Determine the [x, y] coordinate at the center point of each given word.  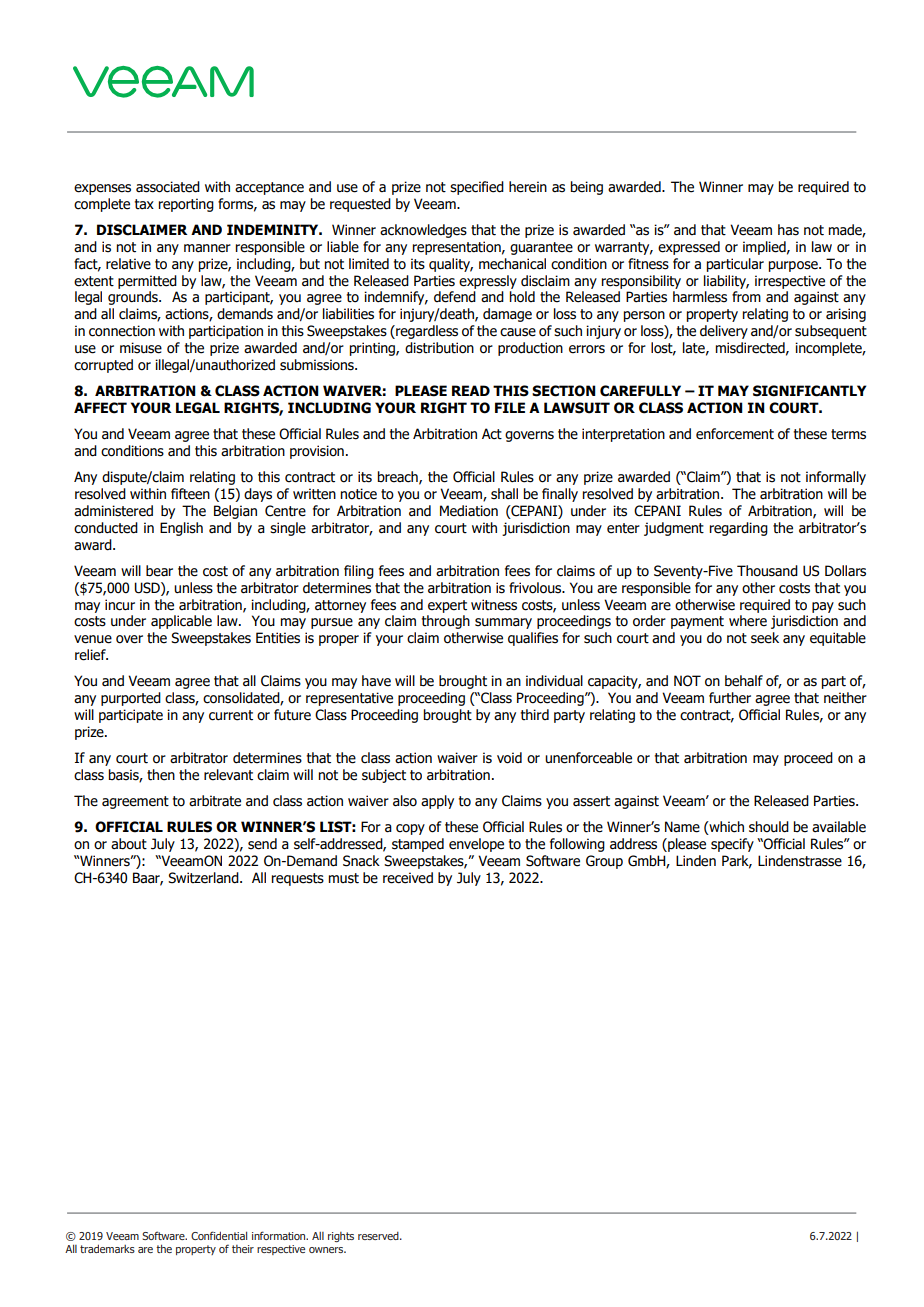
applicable [181, 622]
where [748, 621]
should [769, 827]
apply [437, 802]
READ [471, 390]
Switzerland [204, 878]
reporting [186, 205]
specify [732, 845]
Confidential [219, 1235]
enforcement [735, 434]
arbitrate [215, 801]
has [788, 230]
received [408, 878]
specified [477, 188]
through [446, 622]
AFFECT [100, 408]
